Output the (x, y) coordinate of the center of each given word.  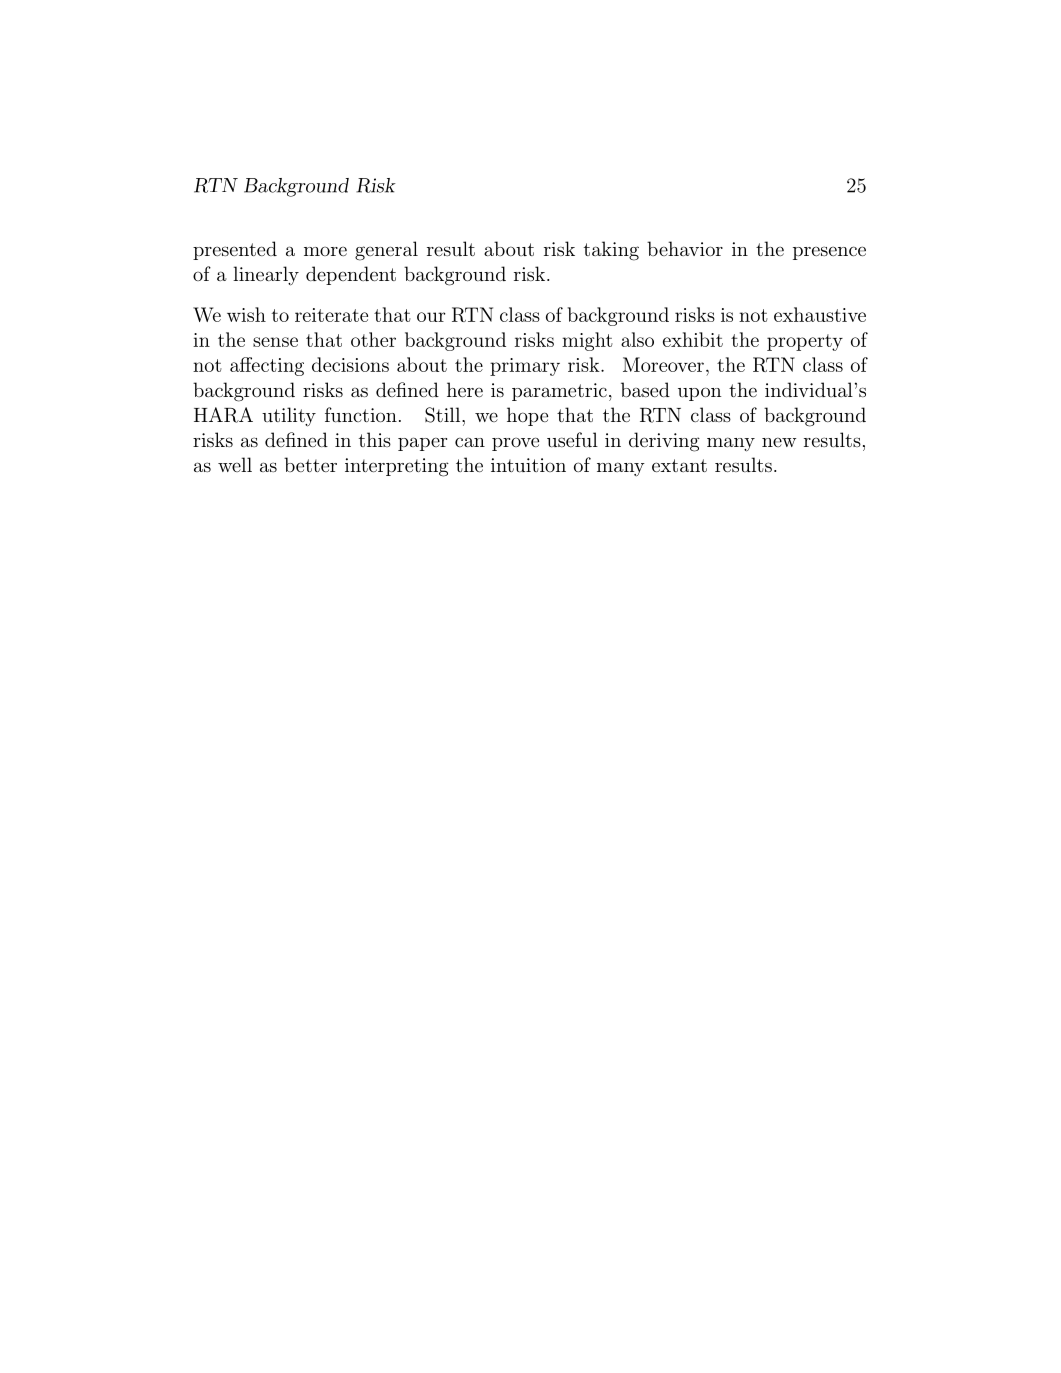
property (805, 342)
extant (679, 465)
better (310, 464)
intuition (528, 465)
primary (525, 367)
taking (611, 251)
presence (829, 253)
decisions (350, 364)
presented (235, 250)
